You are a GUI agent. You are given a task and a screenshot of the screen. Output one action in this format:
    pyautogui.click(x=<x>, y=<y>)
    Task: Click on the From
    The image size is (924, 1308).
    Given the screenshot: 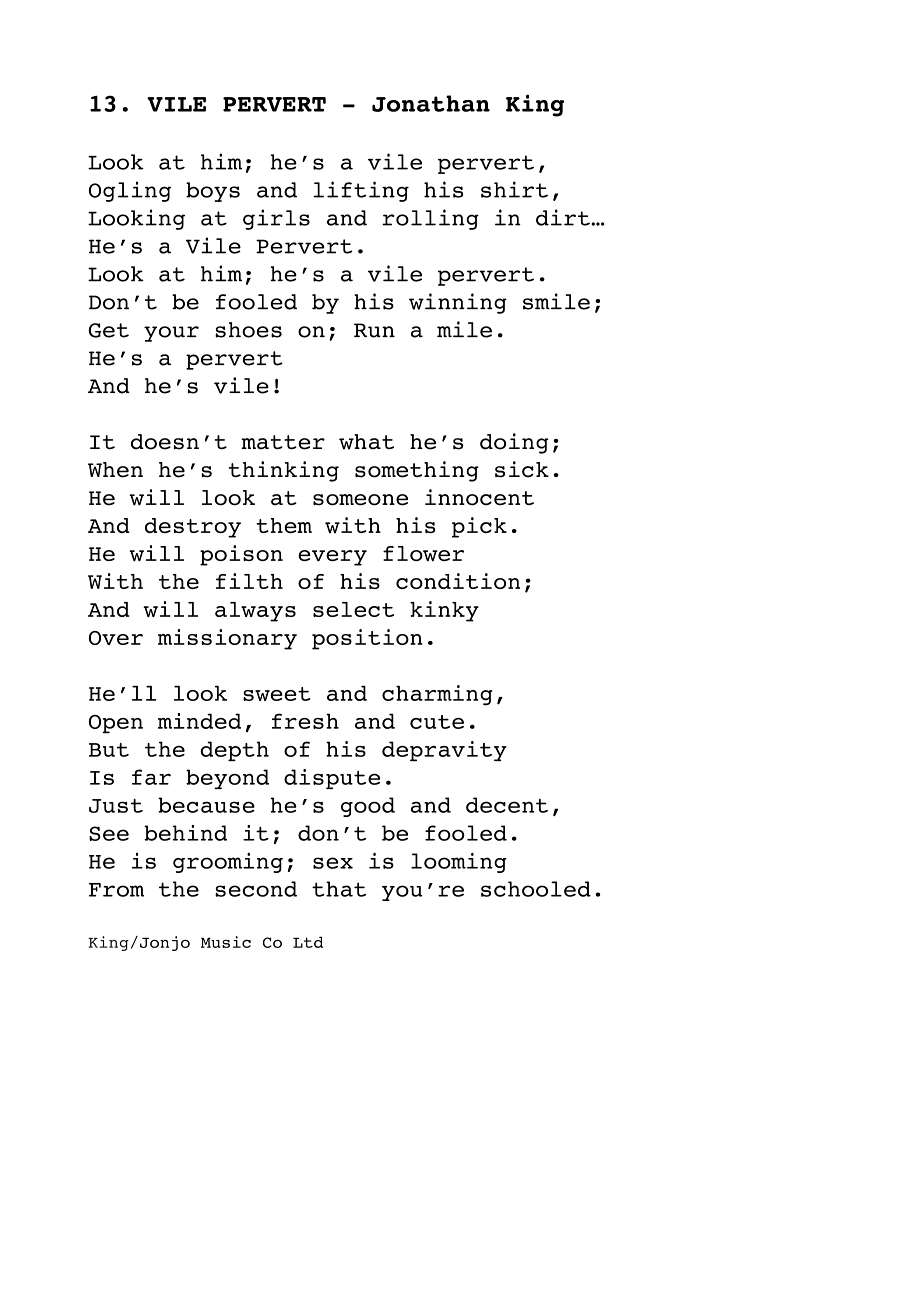 What is the action you would take?
    pyautogui.click(x=116, y=890)
